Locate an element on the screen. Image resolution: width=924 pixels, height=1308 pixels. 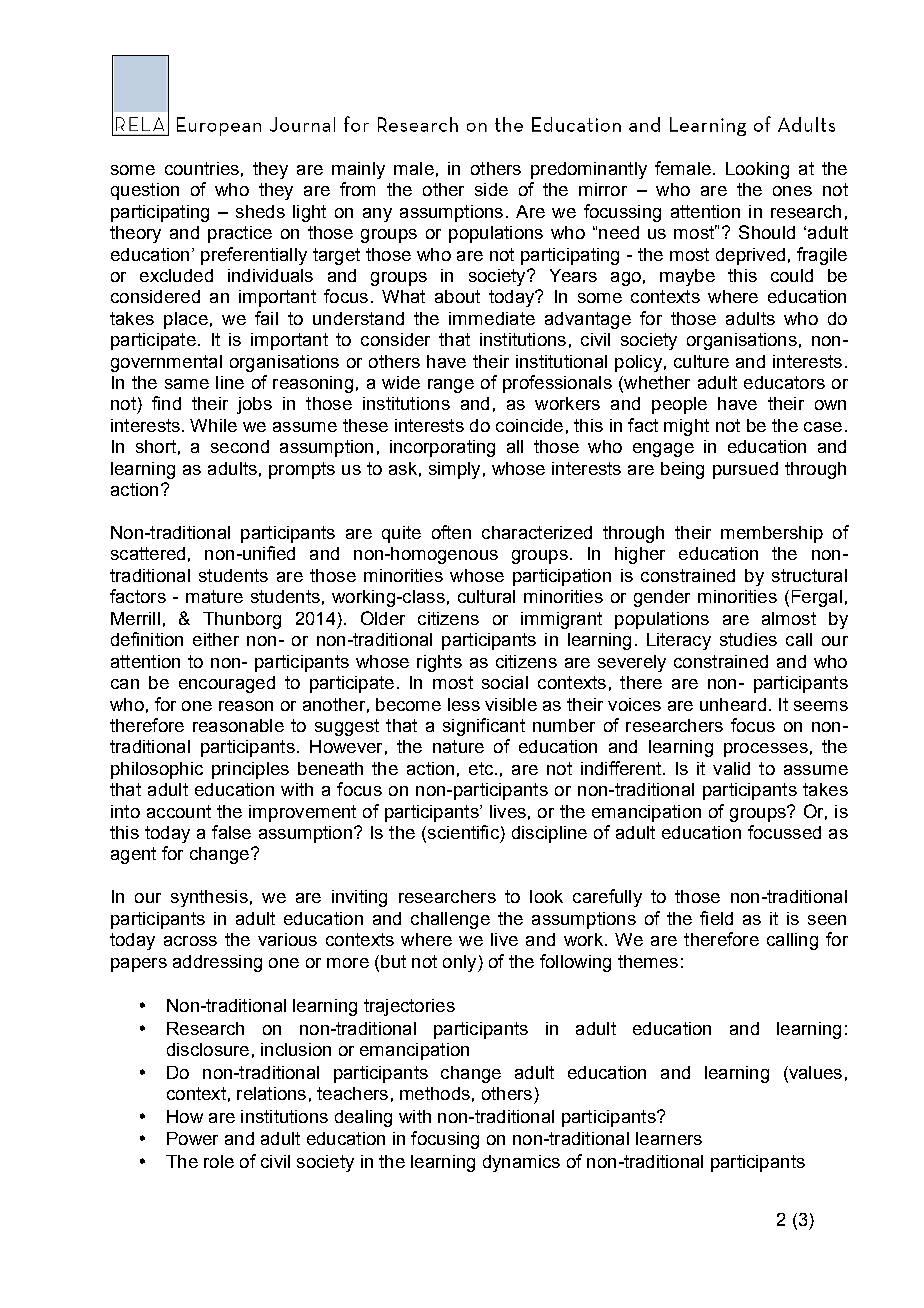
across is located at coordinates (190, 941).
